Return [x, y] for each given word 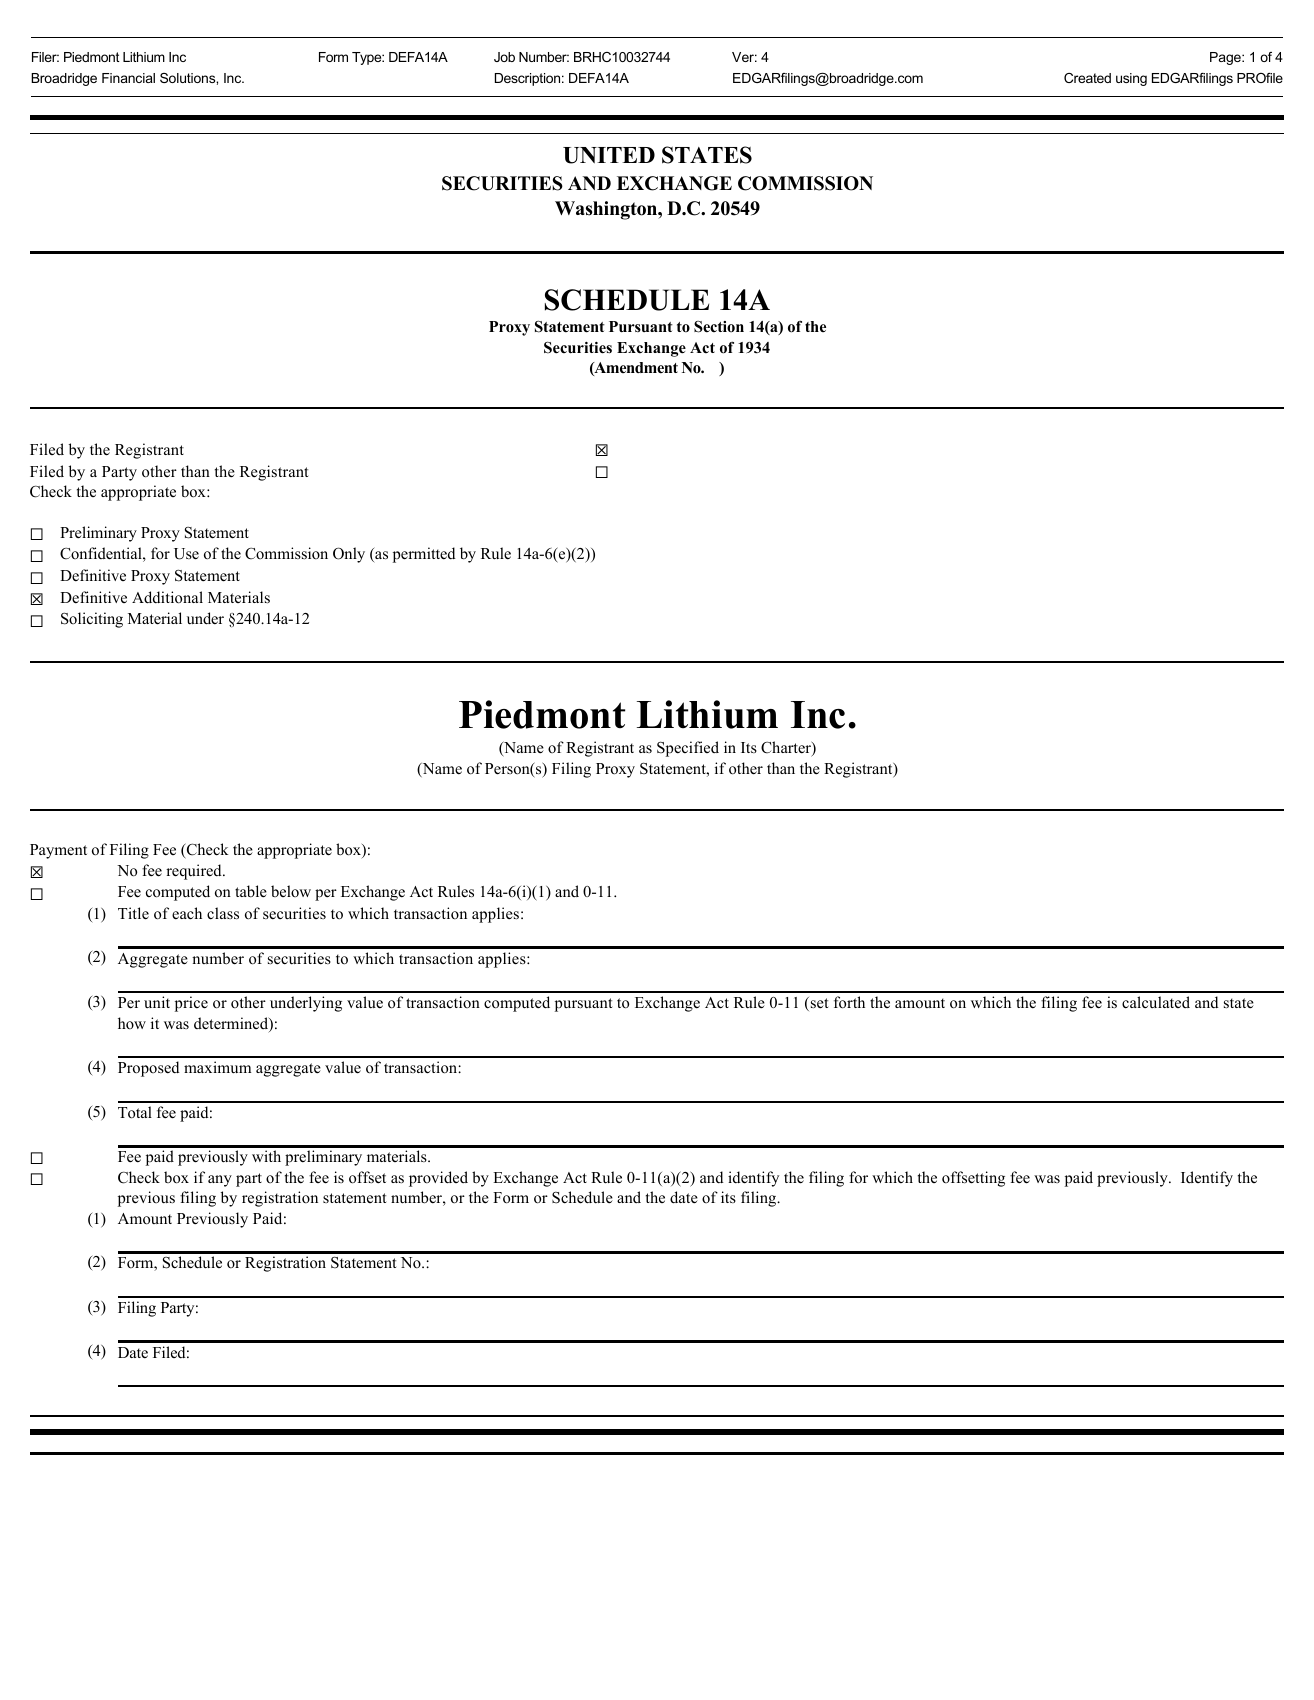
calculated [1156, 1002]
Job [504, 57]
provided [438, 1179]
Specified [688, 749]
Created [1087, 78]
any [220, 1181]
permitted [424, 555]
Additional [167, 597]
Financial [128, 78]
